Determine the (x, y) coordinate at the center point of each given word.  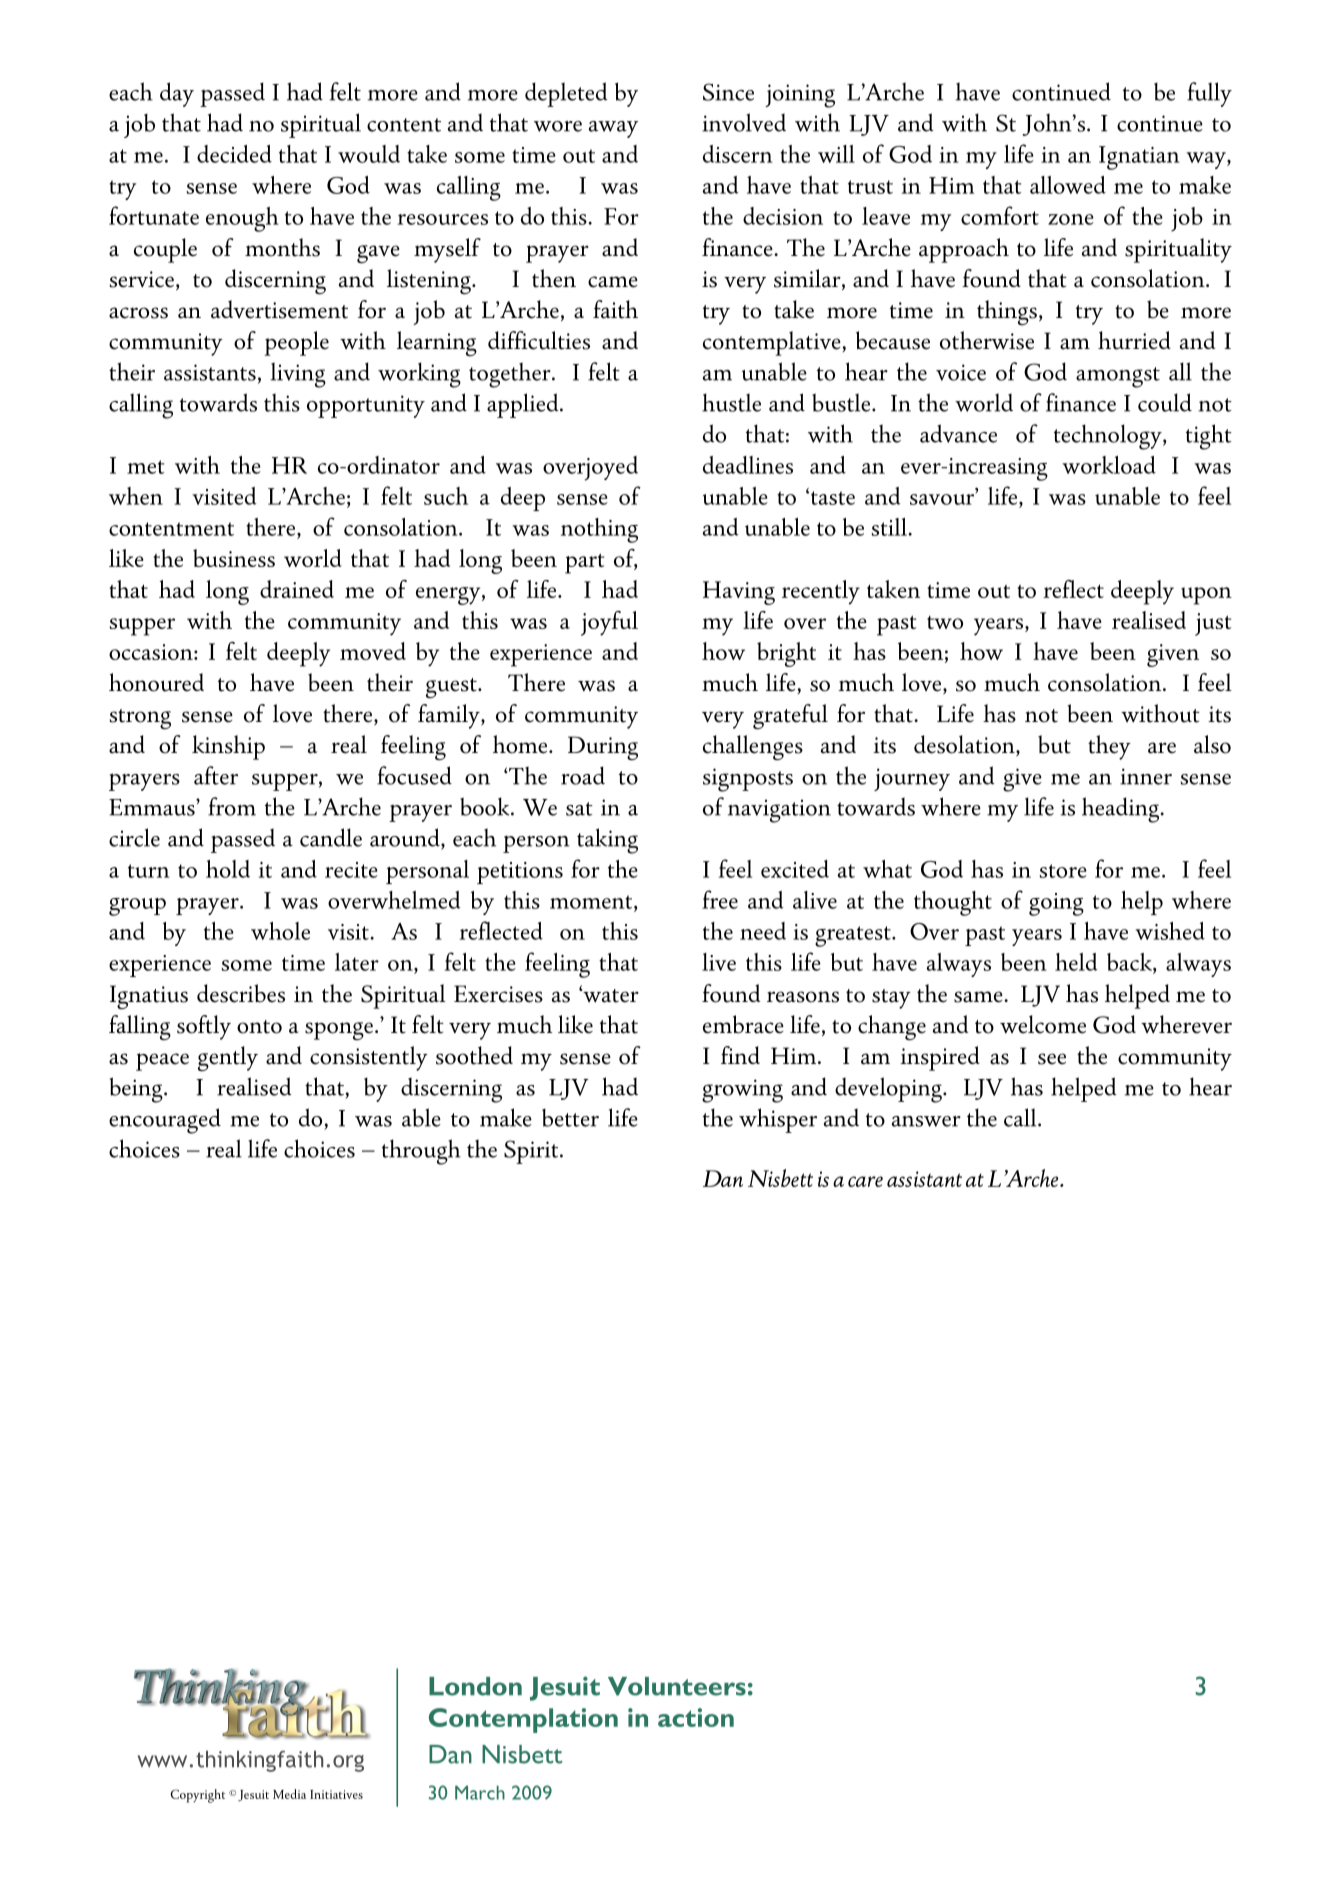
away (613, 129)
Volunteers (677, 1686)
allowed (1068, 185)
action (696, 1717)
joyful (609, 623)
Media (289, 1794)
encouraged (165, 1121)
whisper (778, 1120)
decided (234, 154)
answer (926, 1121)
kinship (228, 747)
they (1109, 747)
